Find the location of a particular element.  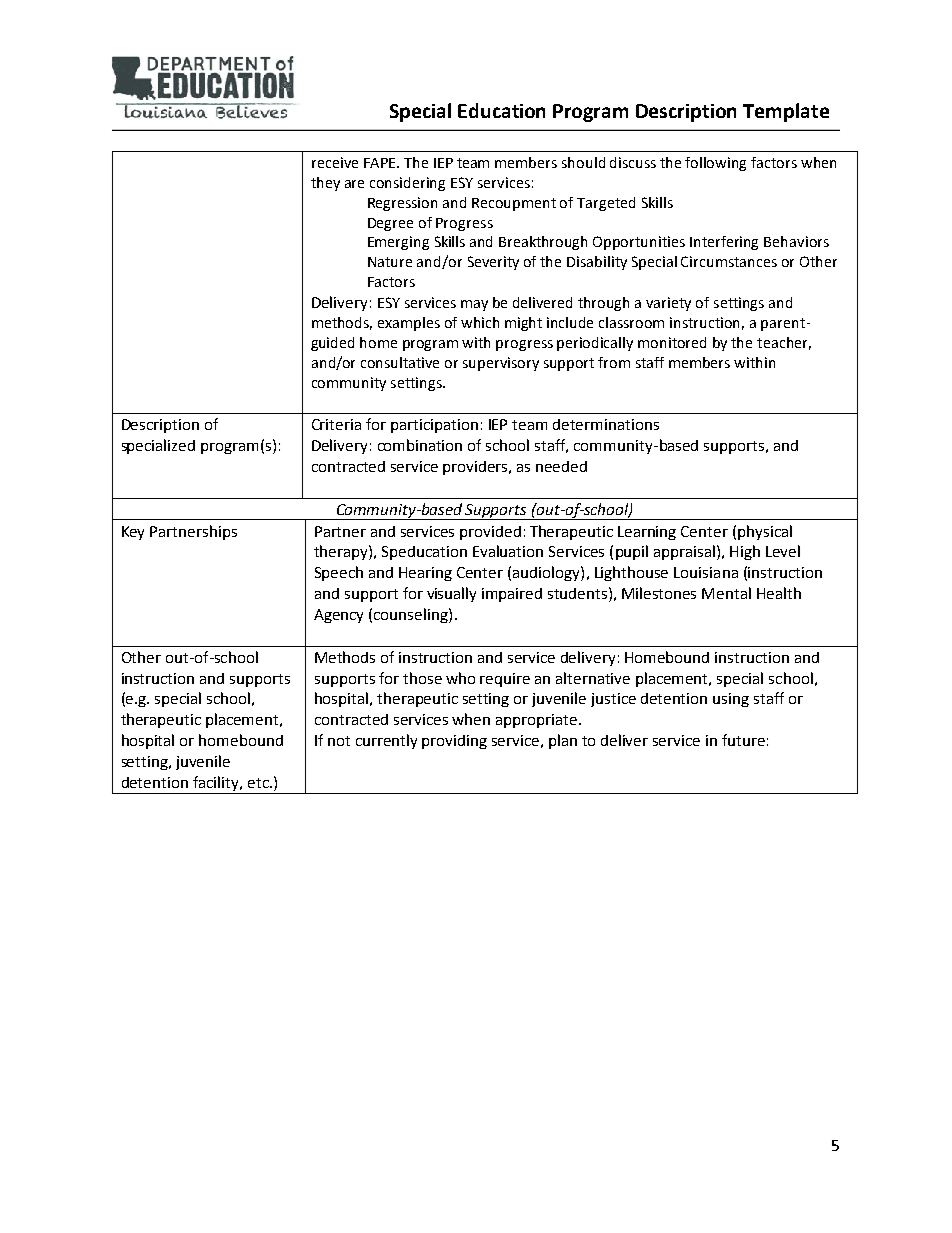

providing is located at coordinates (454, 742).
